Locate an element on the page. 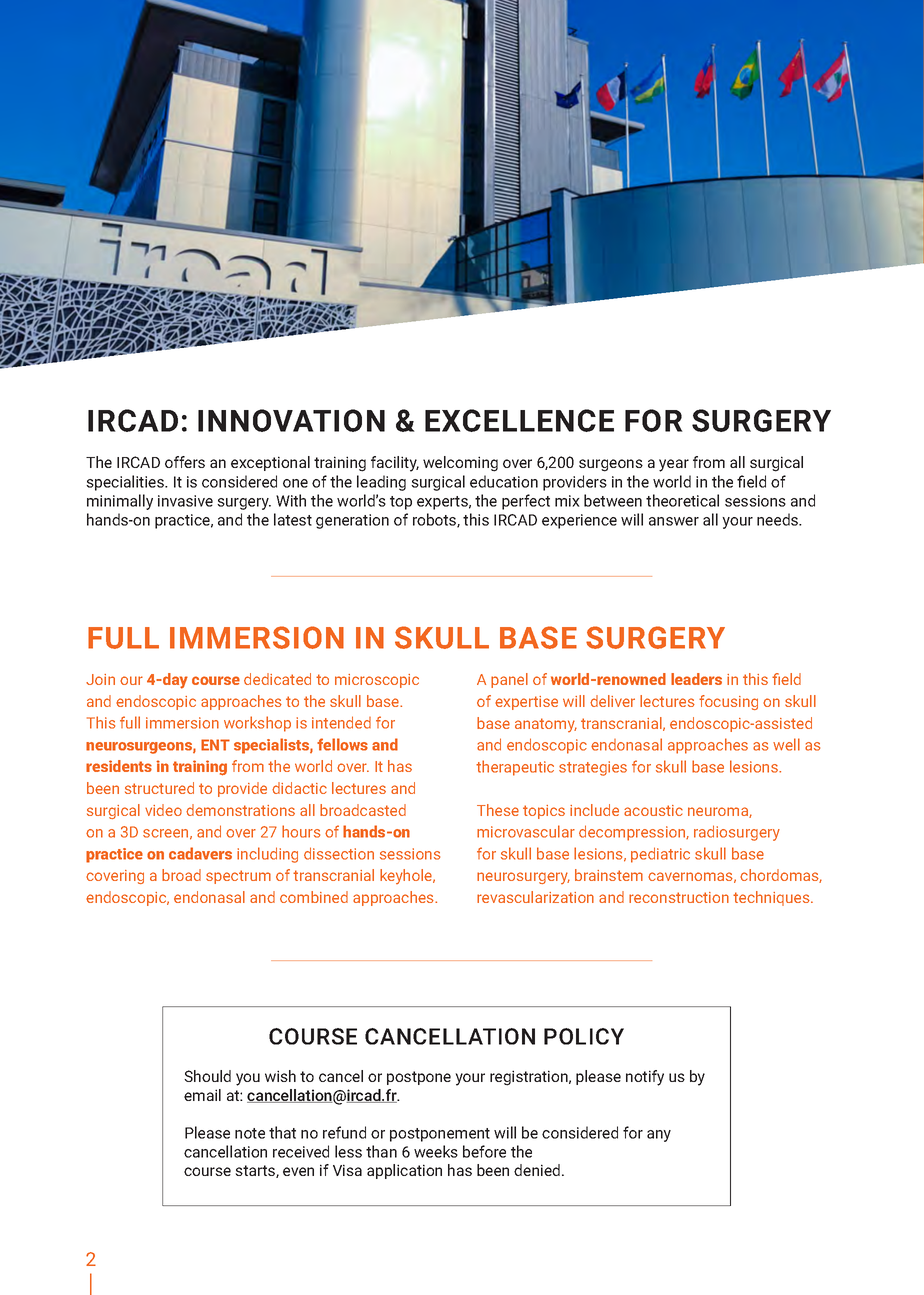 The width and height of the document is (924, 1295). offers is located at coordinates (185, 462).
